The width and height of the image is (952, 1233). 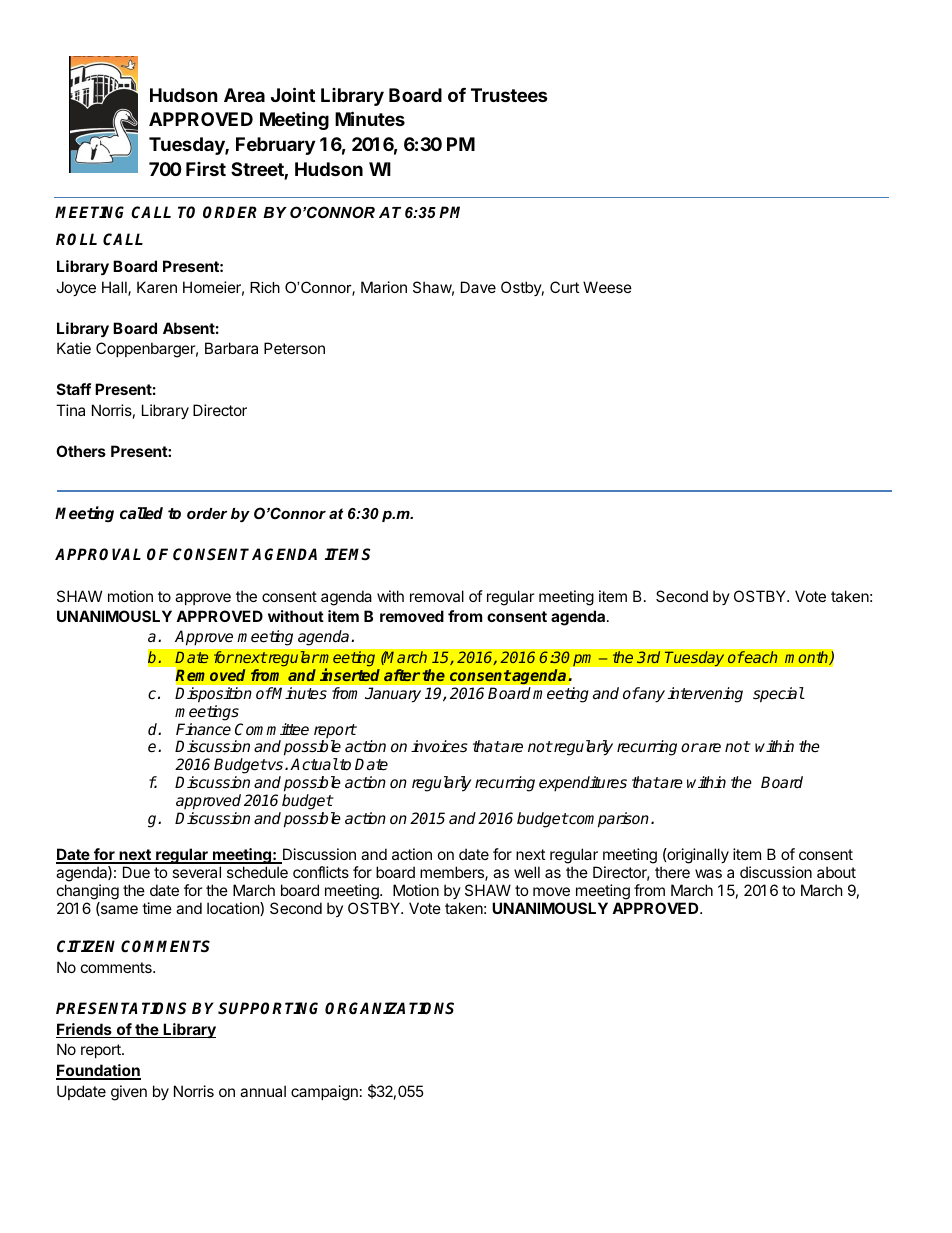 I want to click on members, so click(x=453, y=873).
